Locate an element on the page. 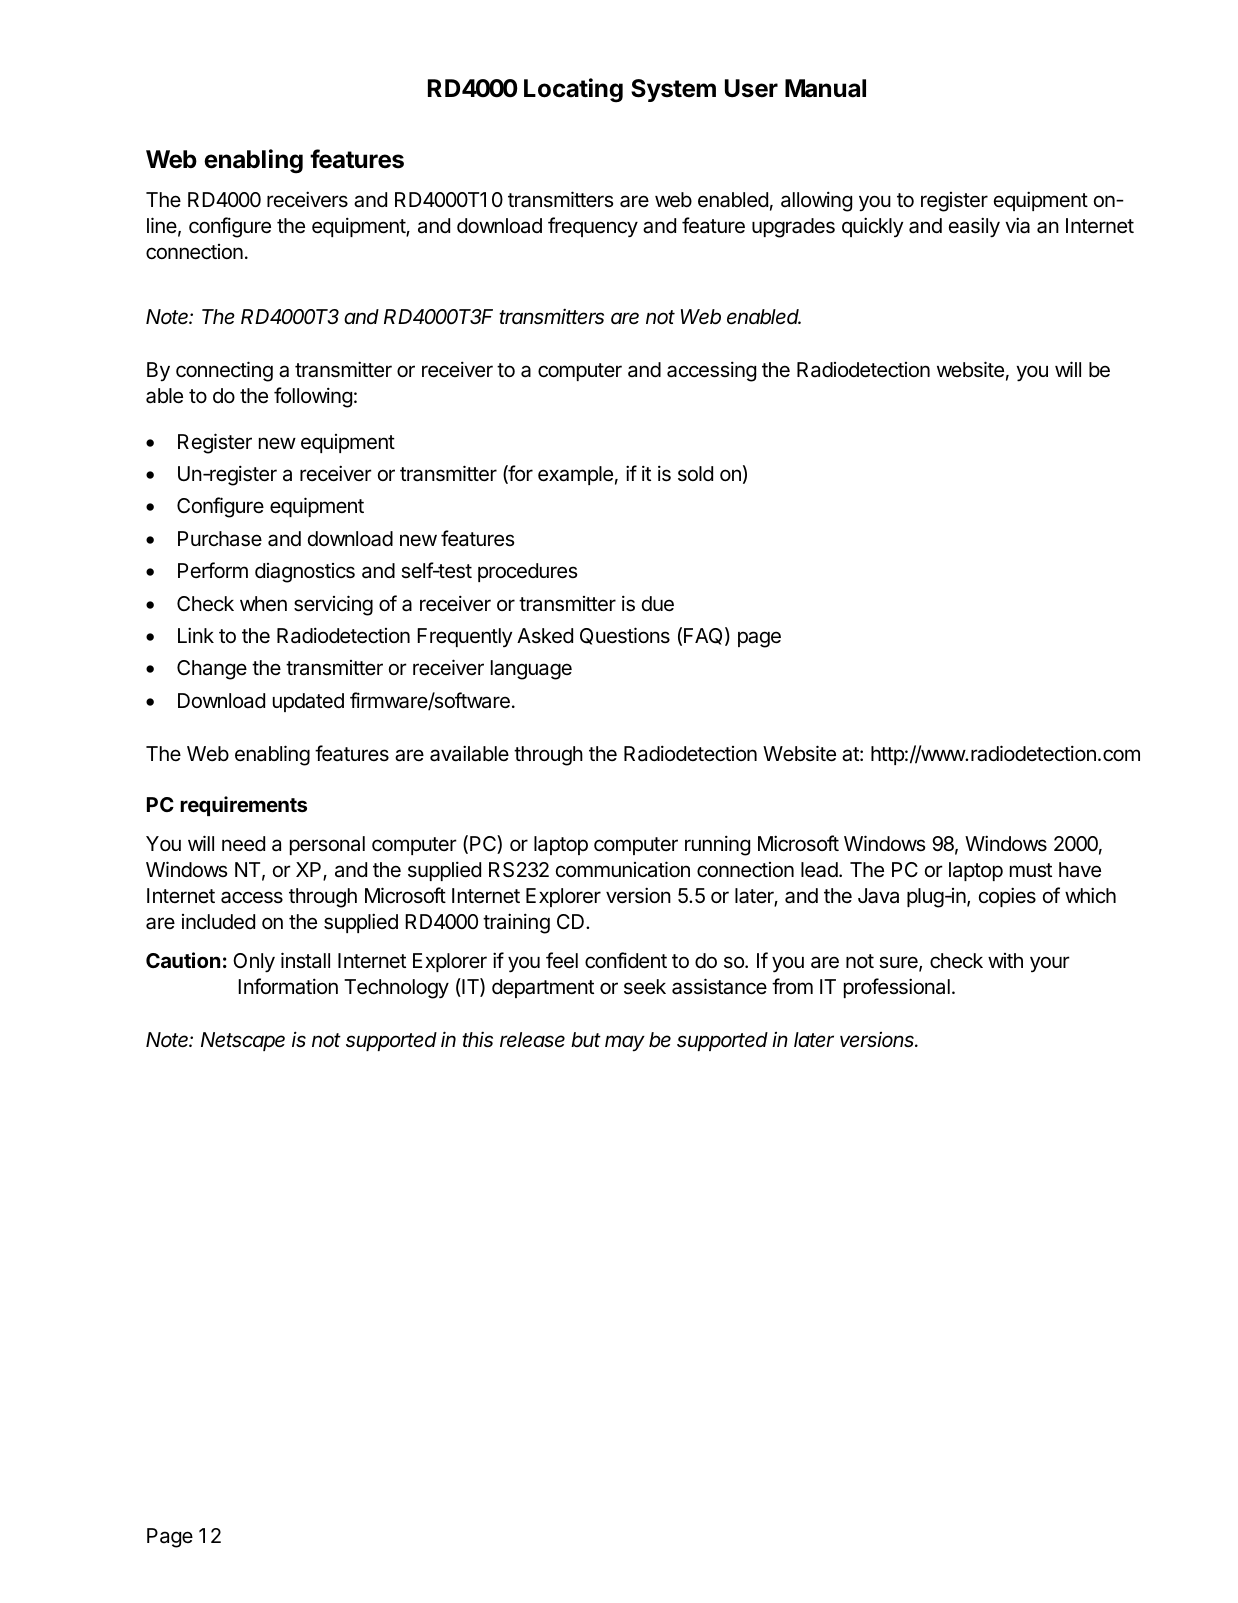 This image has width=1238, height=1603. seek is located at coordinates (645, 987).
